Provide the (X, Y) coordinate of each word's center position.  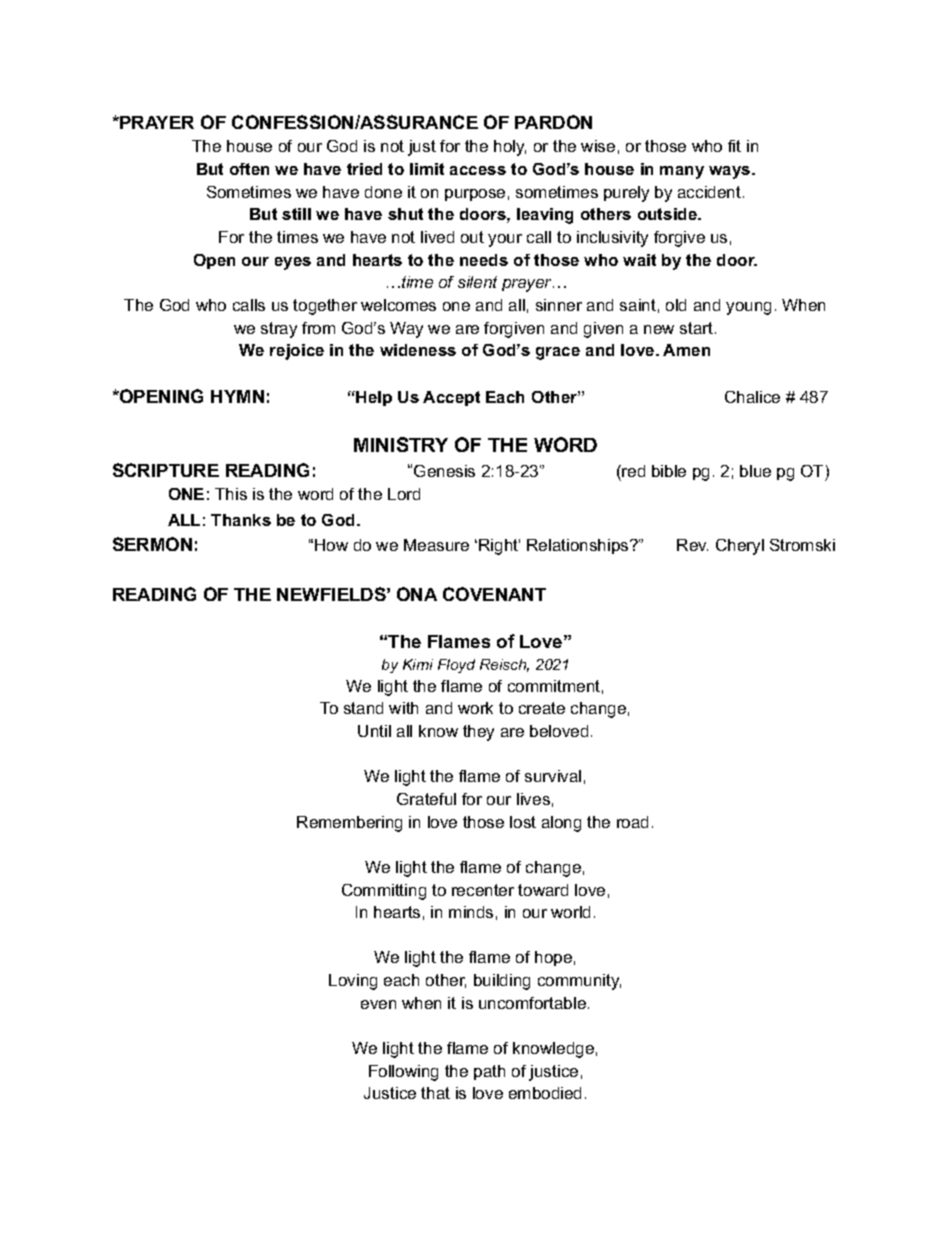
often (249, 169)
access (478, 170)
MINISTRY (401, 444)
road (632, 822)
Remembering (349, 824)
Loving (353, 982)
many (682, 172)
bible (669, 471)
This (231, 494)
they (478, 733)
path (489, 1072)
